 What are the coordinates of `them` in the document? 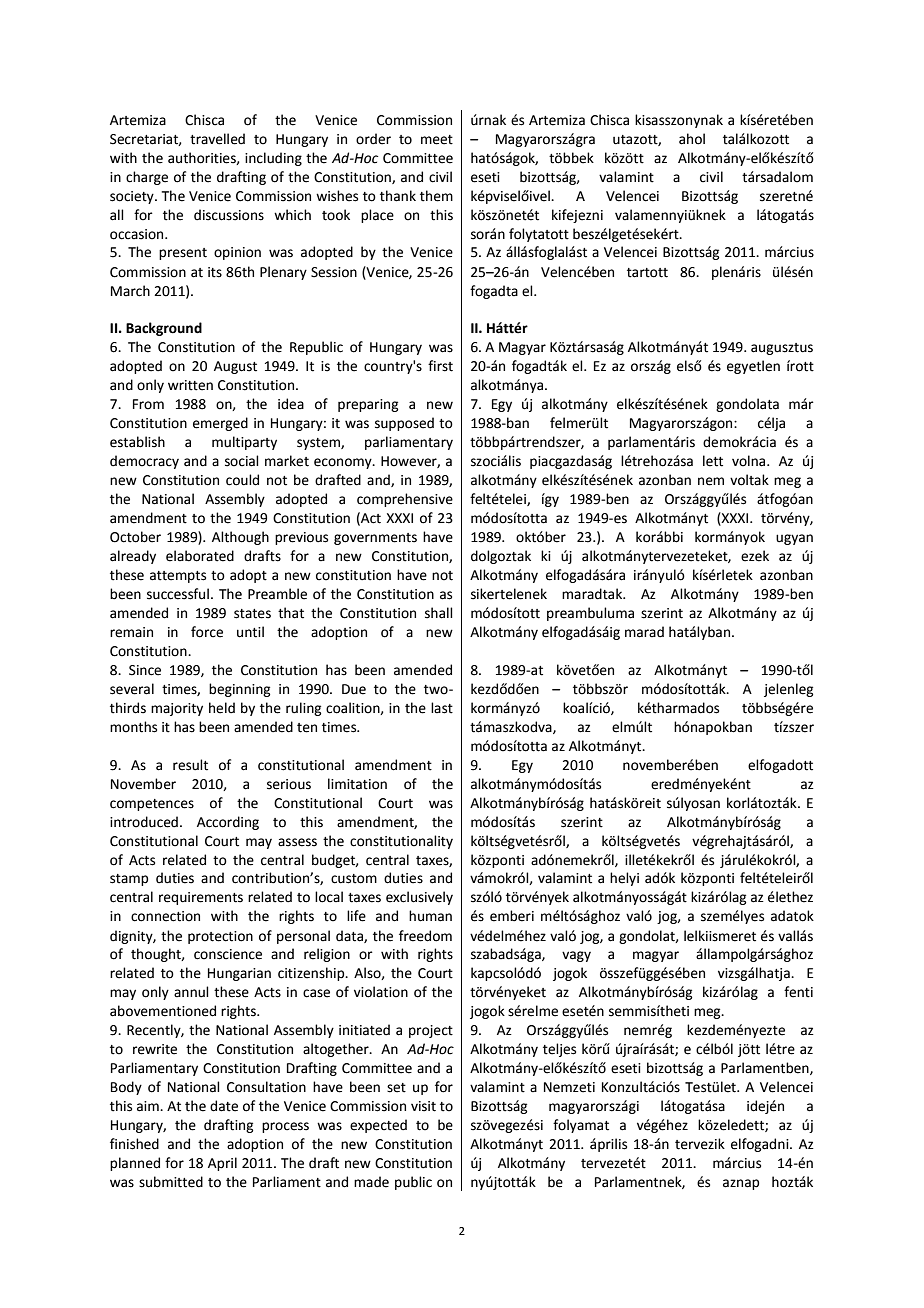 It's located at (436, 196).
